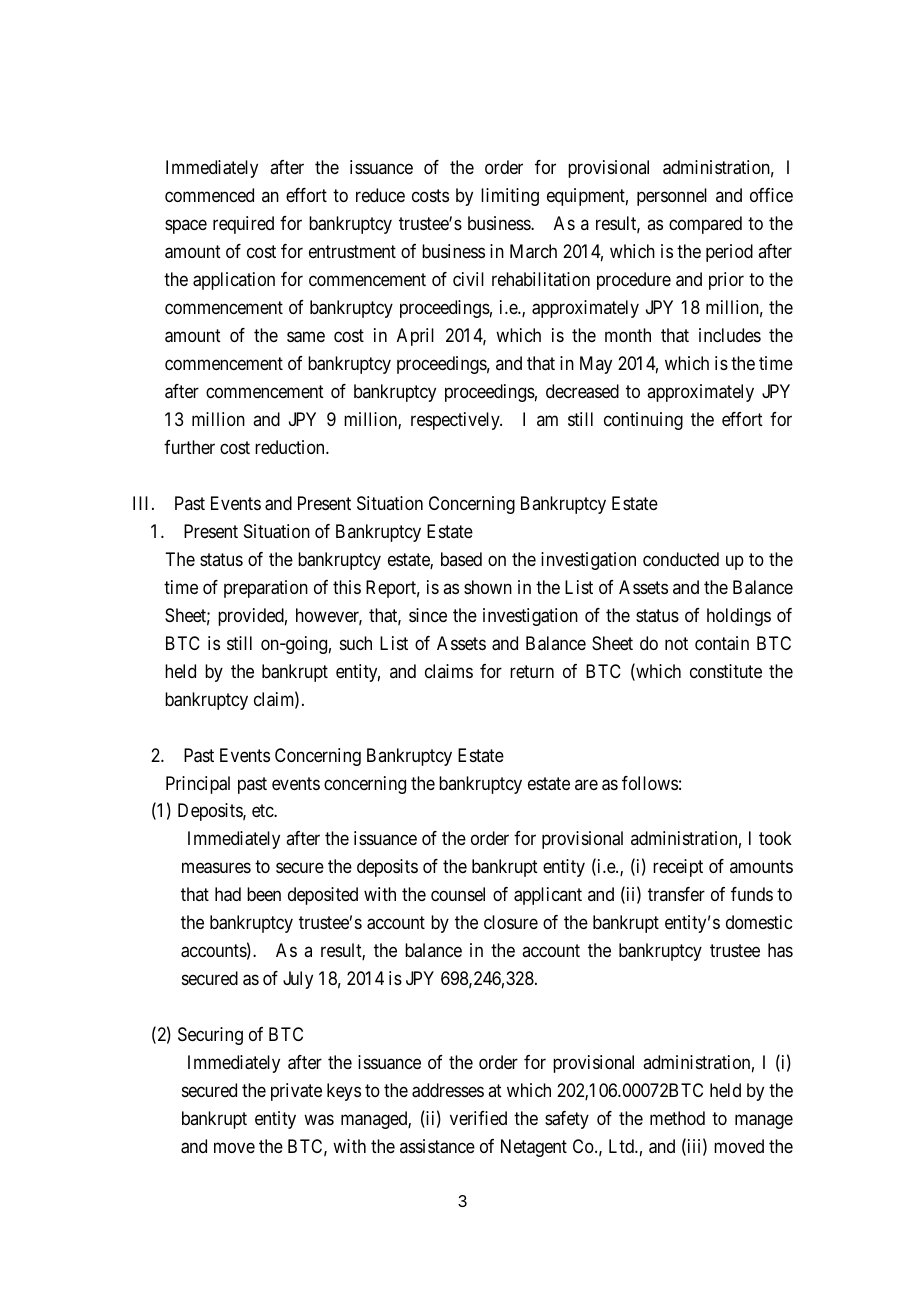 This document has height=1308, width=924. What do you see at coordinates (478, 1118) in the document?
I see `verified` at bounding box center [478, 1118].
